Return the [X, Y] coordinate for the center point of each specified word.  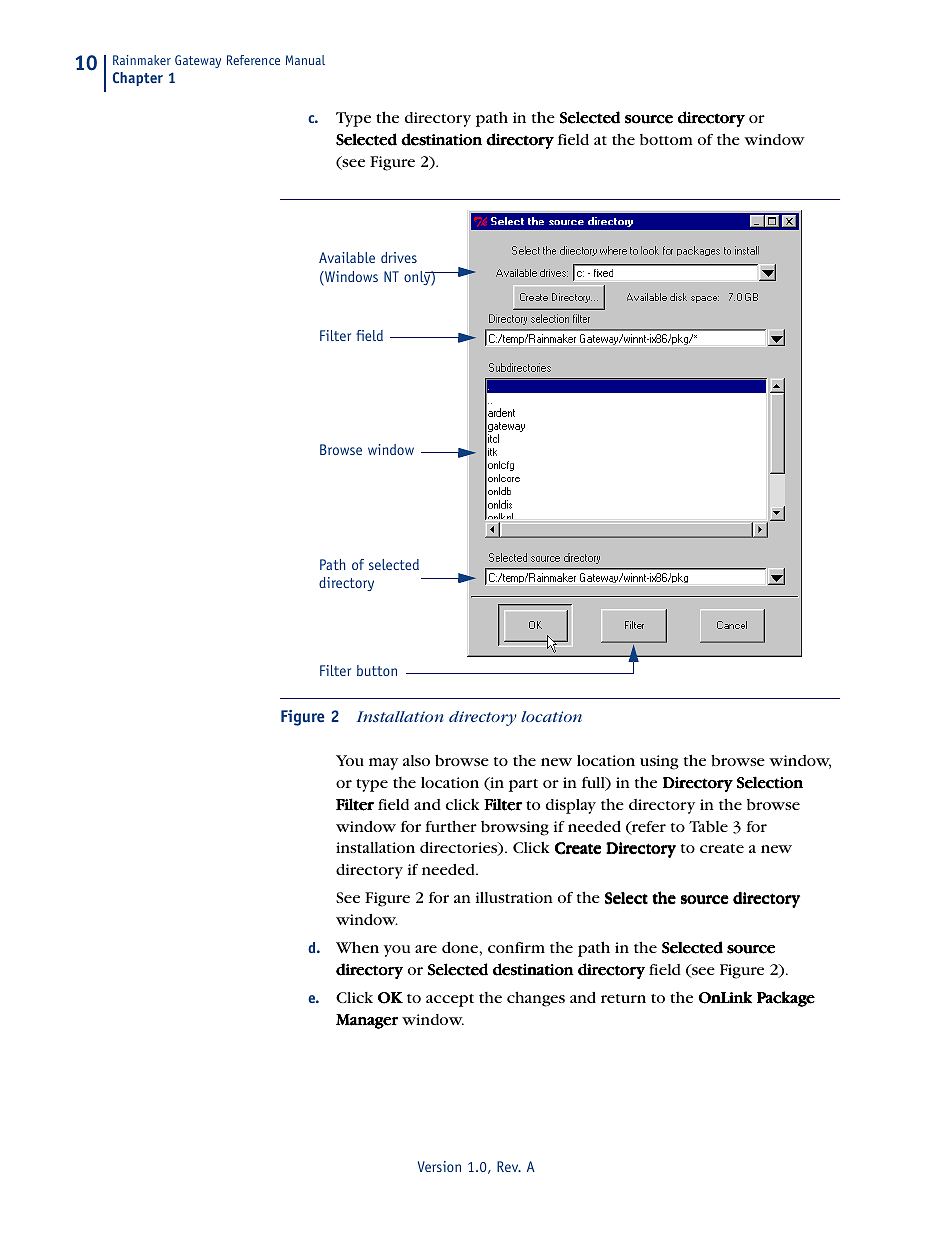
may [383, 764]
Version [439, 1166]
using [659, 762]
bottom [666, 139]
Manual [305, 60]
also [416, 760]
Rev [509, 1166]
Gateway [198, 61]
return [623, 998]
